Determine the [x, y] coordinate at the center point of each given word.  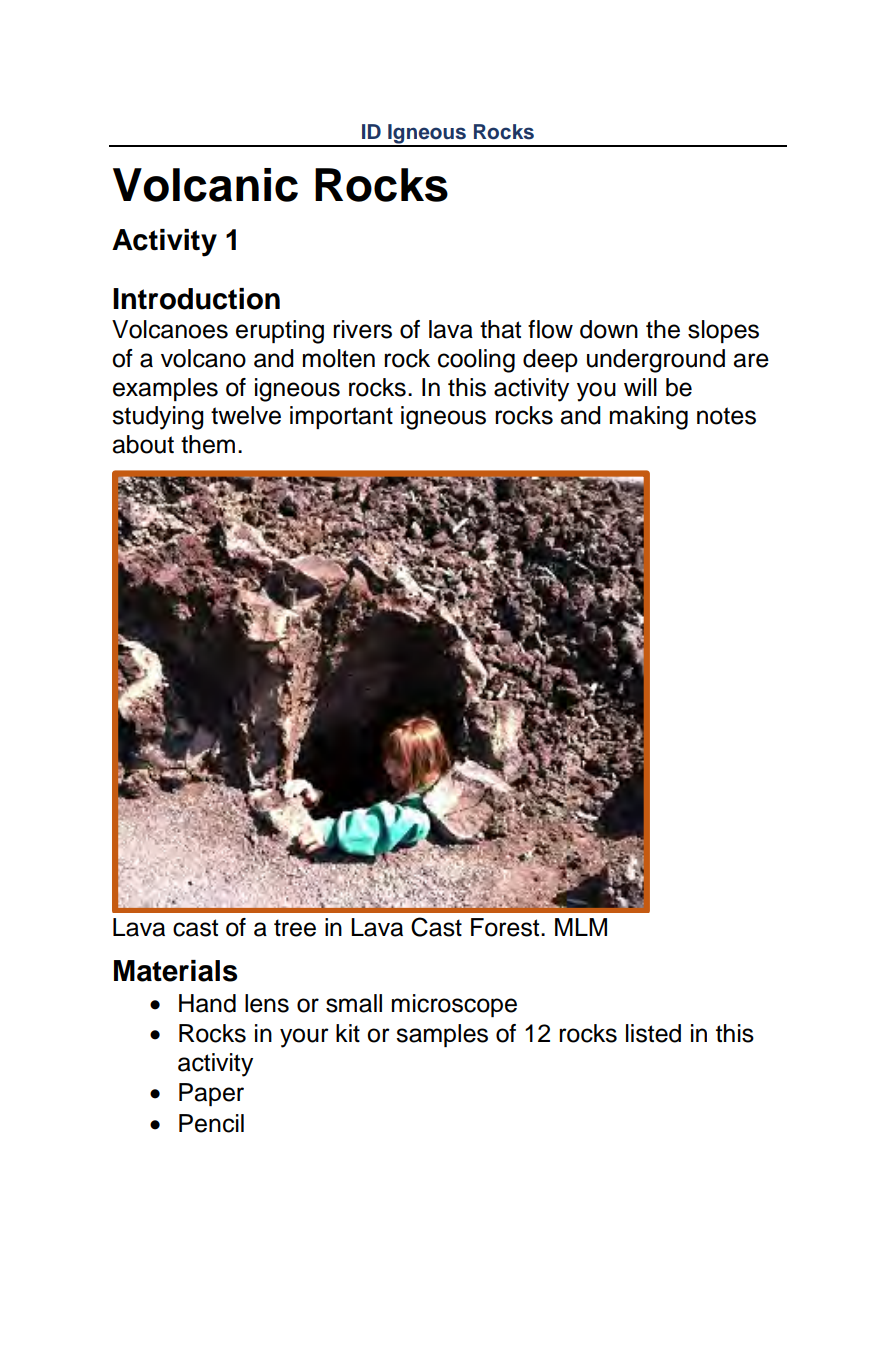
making [649, 418]
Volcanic [205, 185]
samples [442, 1035]
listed [653, 1033]
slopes [723, 331]
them [208, 444]
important [341, 417]
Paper [211, 1094]
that [500, 329]
